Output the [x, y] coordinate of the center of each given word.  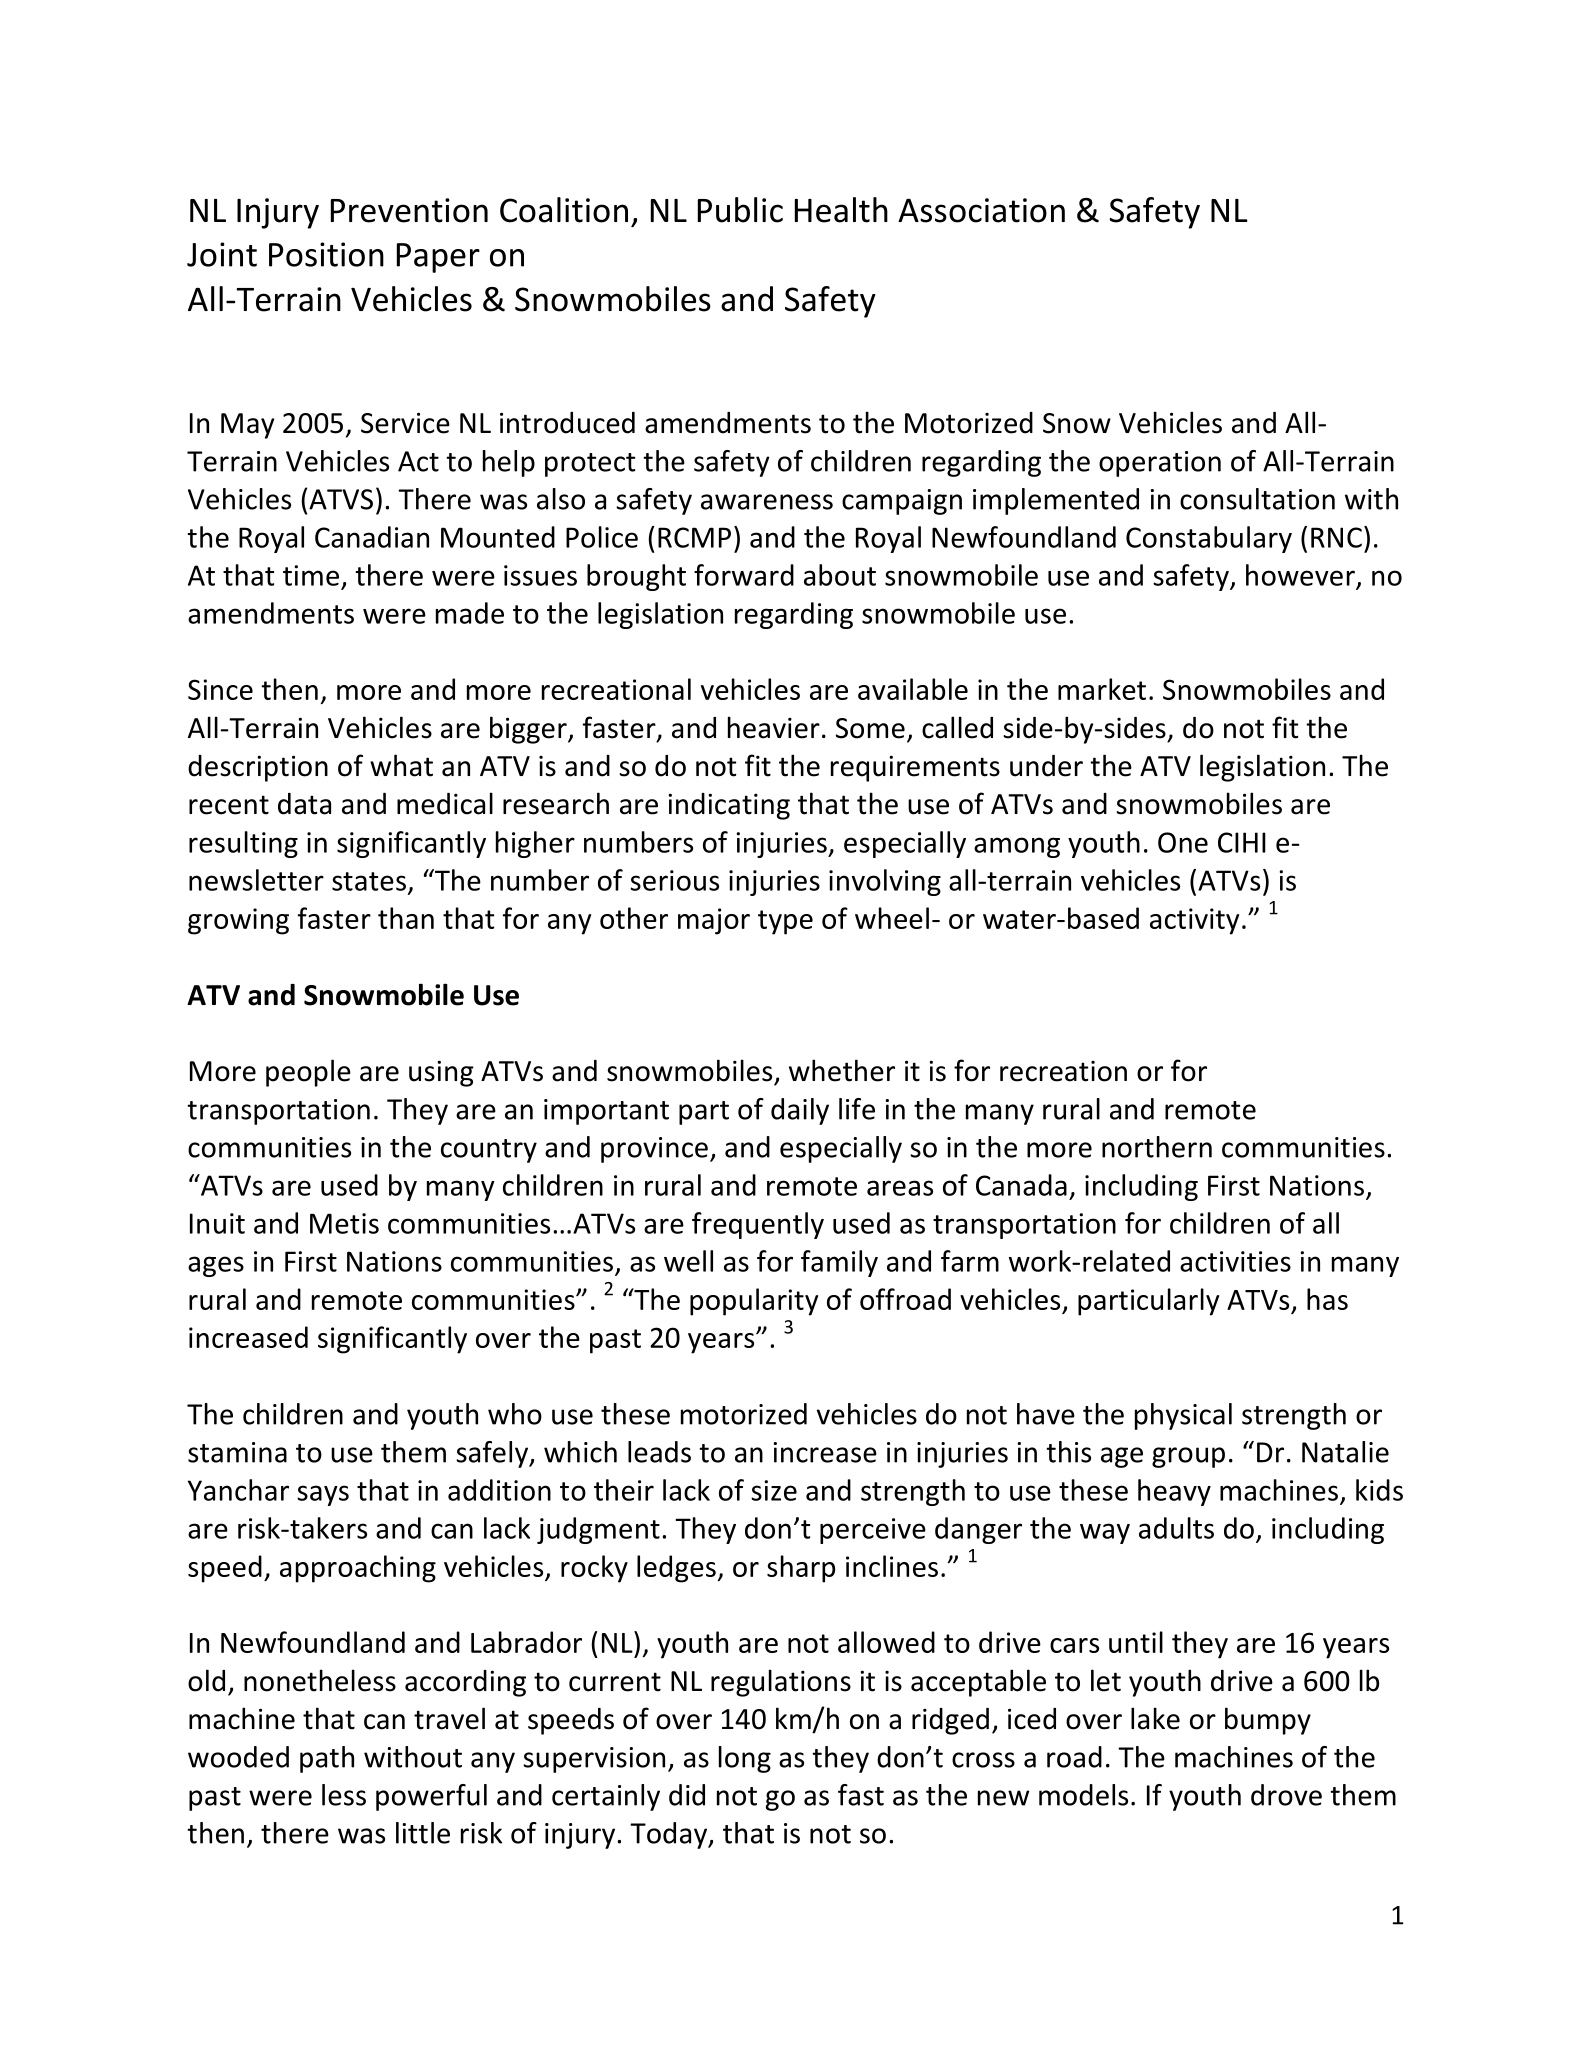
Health [841, 210]
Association [981, 210]
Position [326, 254]
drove [1286, 1795]
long [745, 1759]
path [327, 1759]
